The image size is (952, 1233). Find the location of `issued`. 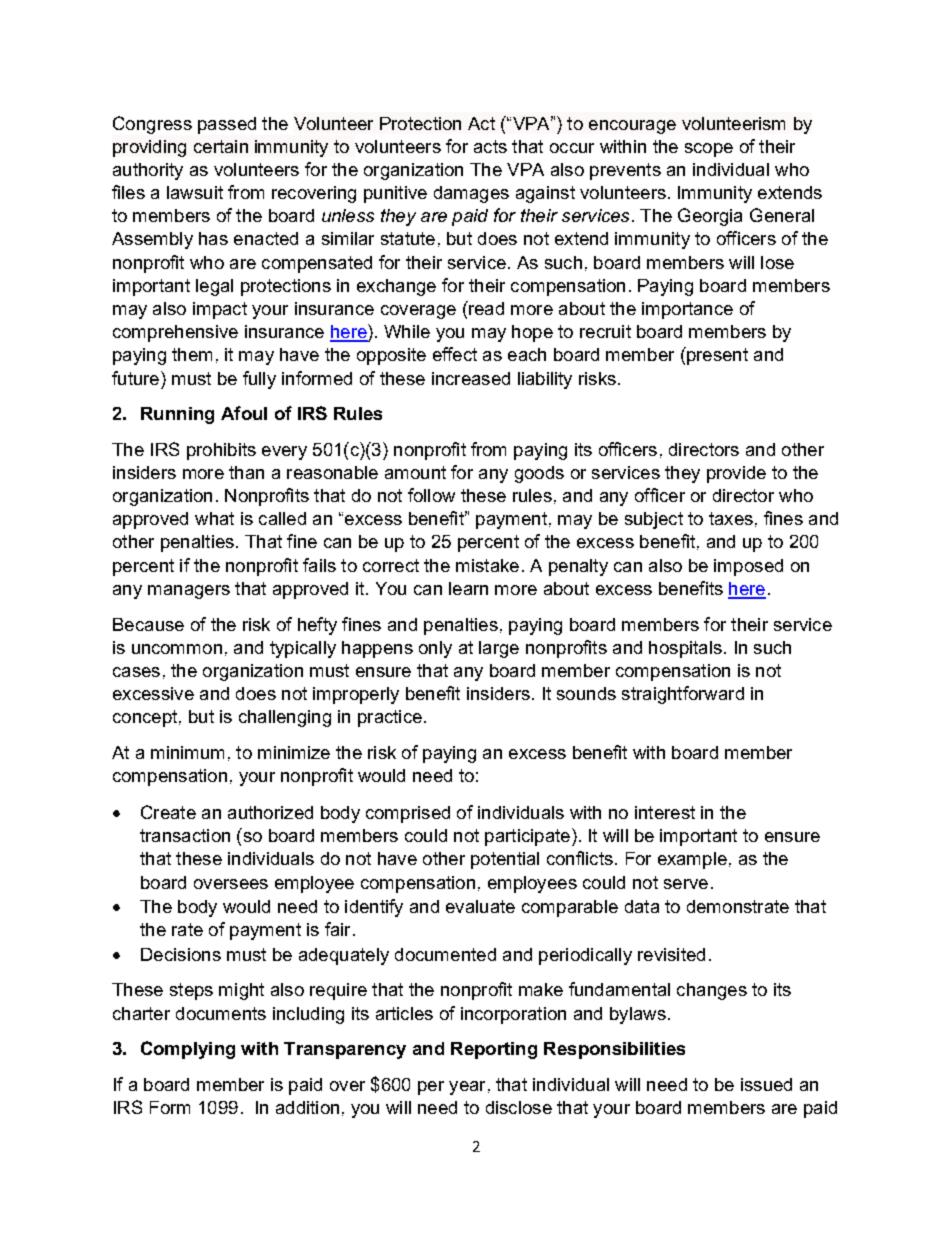

issued is located at coordinates (766, 1084).
